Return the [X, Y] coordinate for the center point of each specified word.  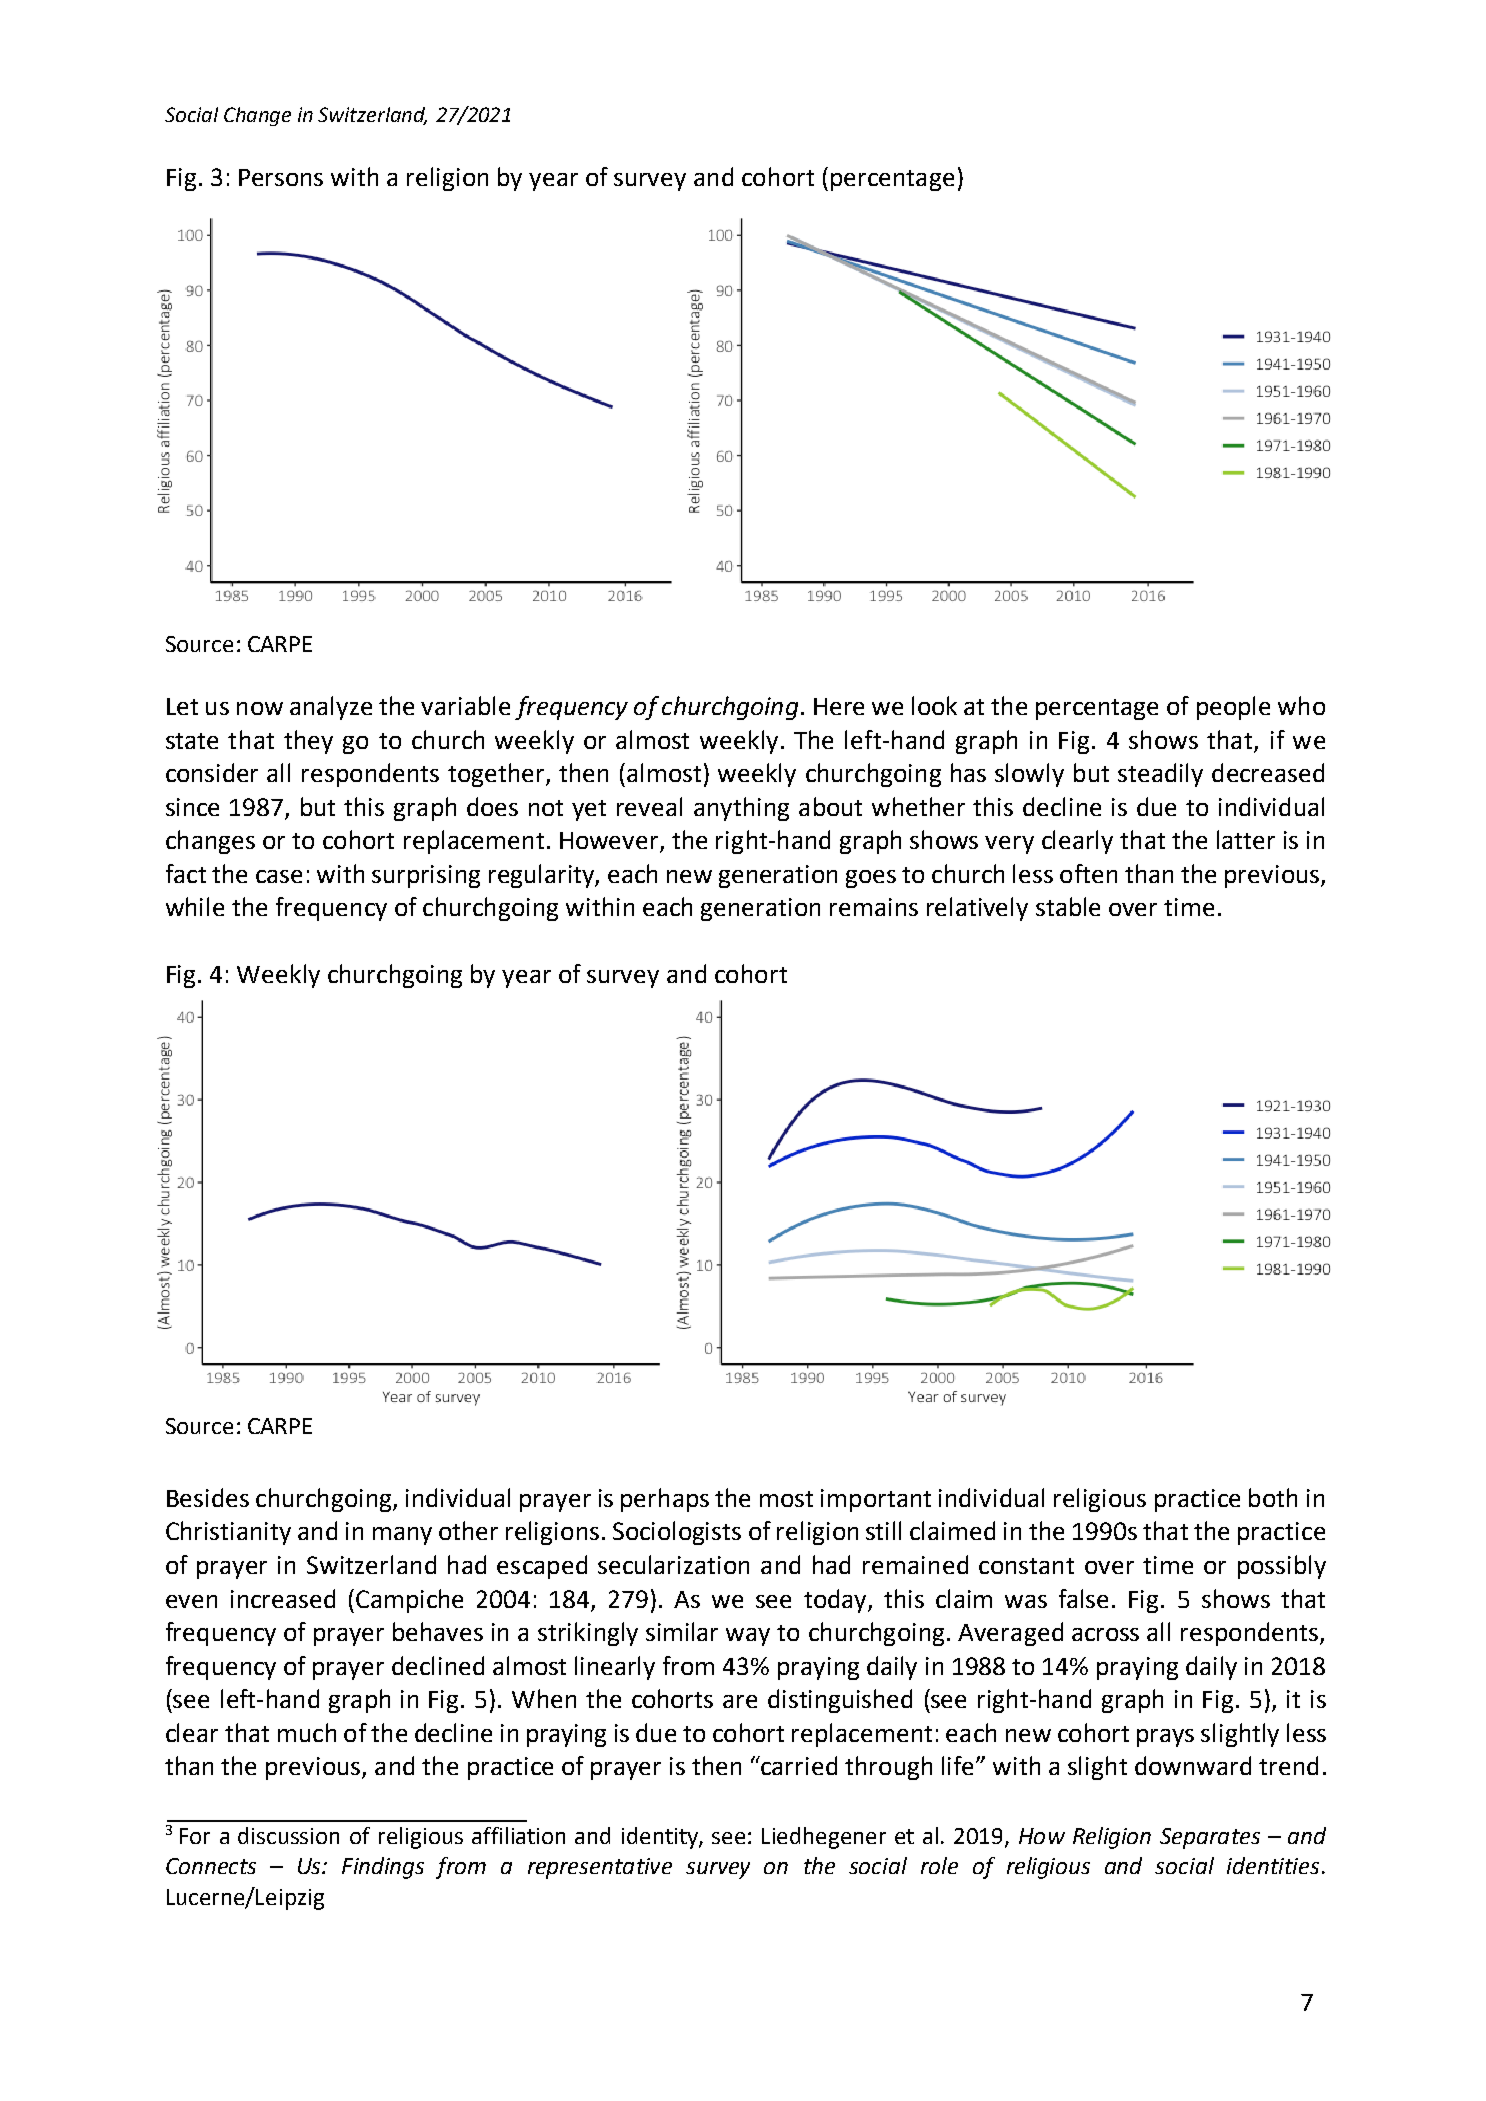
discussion [288, 1835]
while [195, 906]
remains [874, 907]
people [1233, 708]
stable [1068, 906]
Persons [281, 177]
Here [839, 706]
